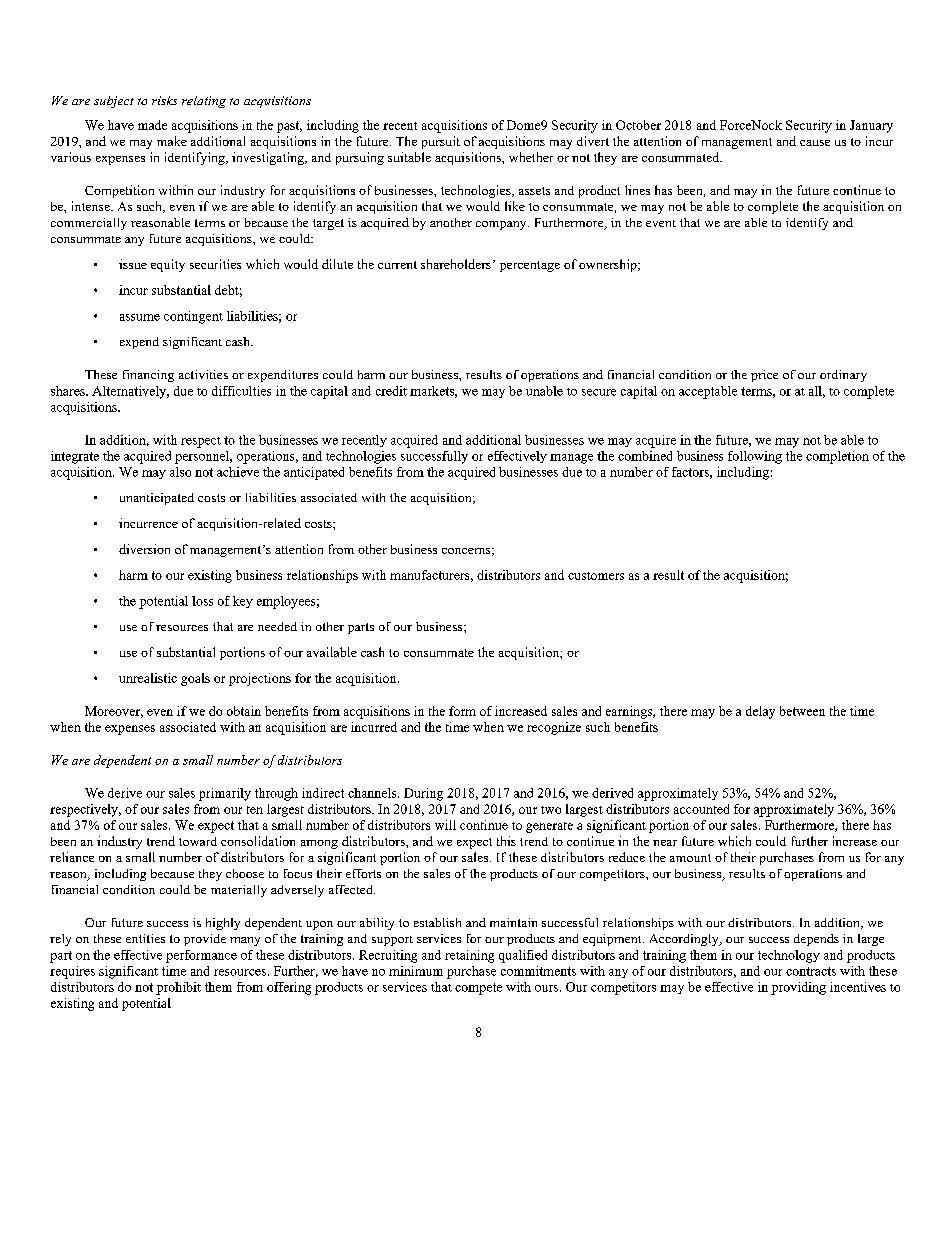 This document has height=1233, width=952. Describe the element at coordinates (441, 142) in the document. I see `pursuit` at that location.
